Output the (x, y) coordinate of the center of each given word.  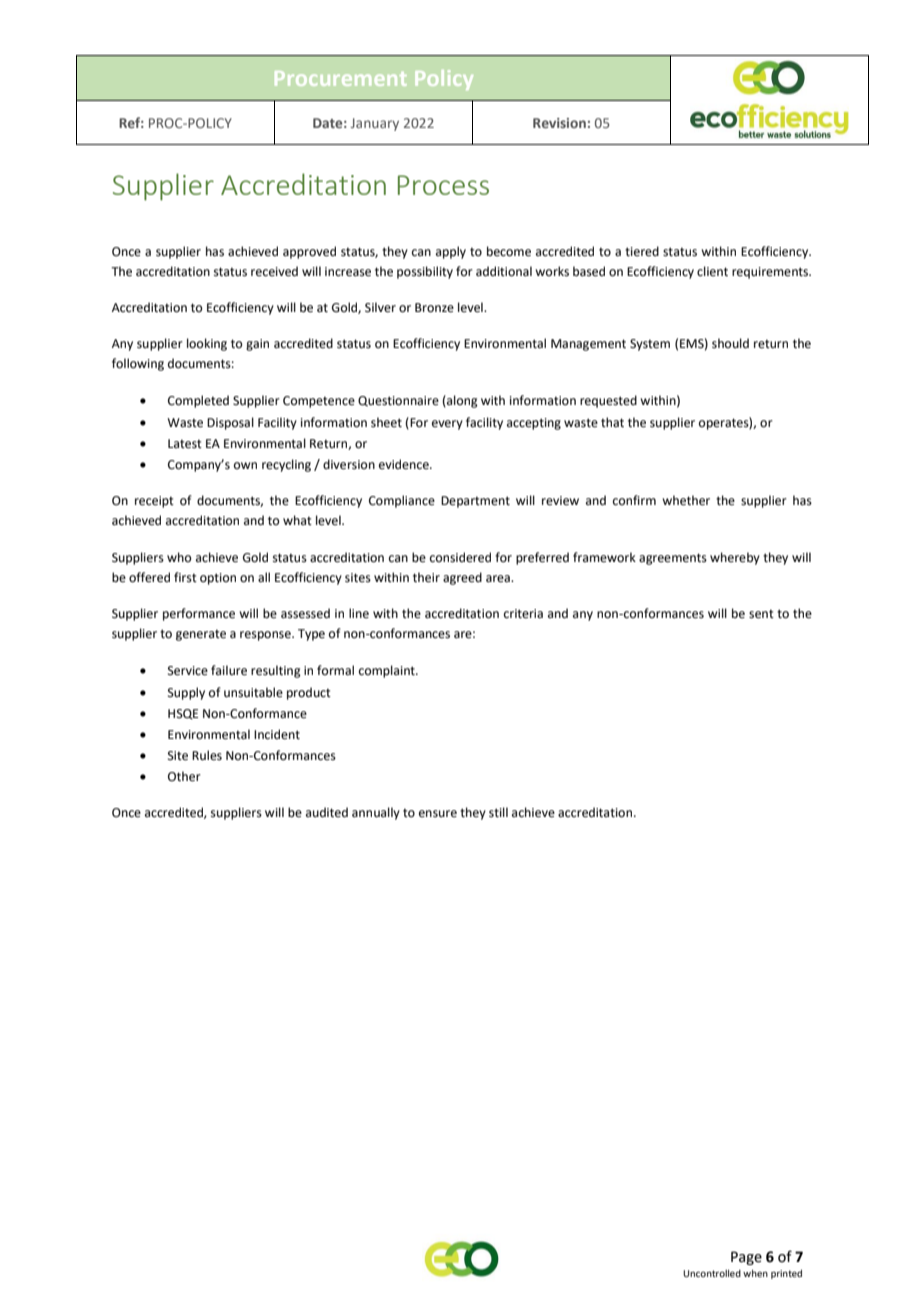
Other (184, 776)
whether (686, 500)
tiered (642, 251)
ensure (438, 814)
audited (327, 812)
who (179, 557)
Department (475, 502)
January (374, 124)
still (498, 812)
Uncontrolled (712, 1273)
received (274, 271)
